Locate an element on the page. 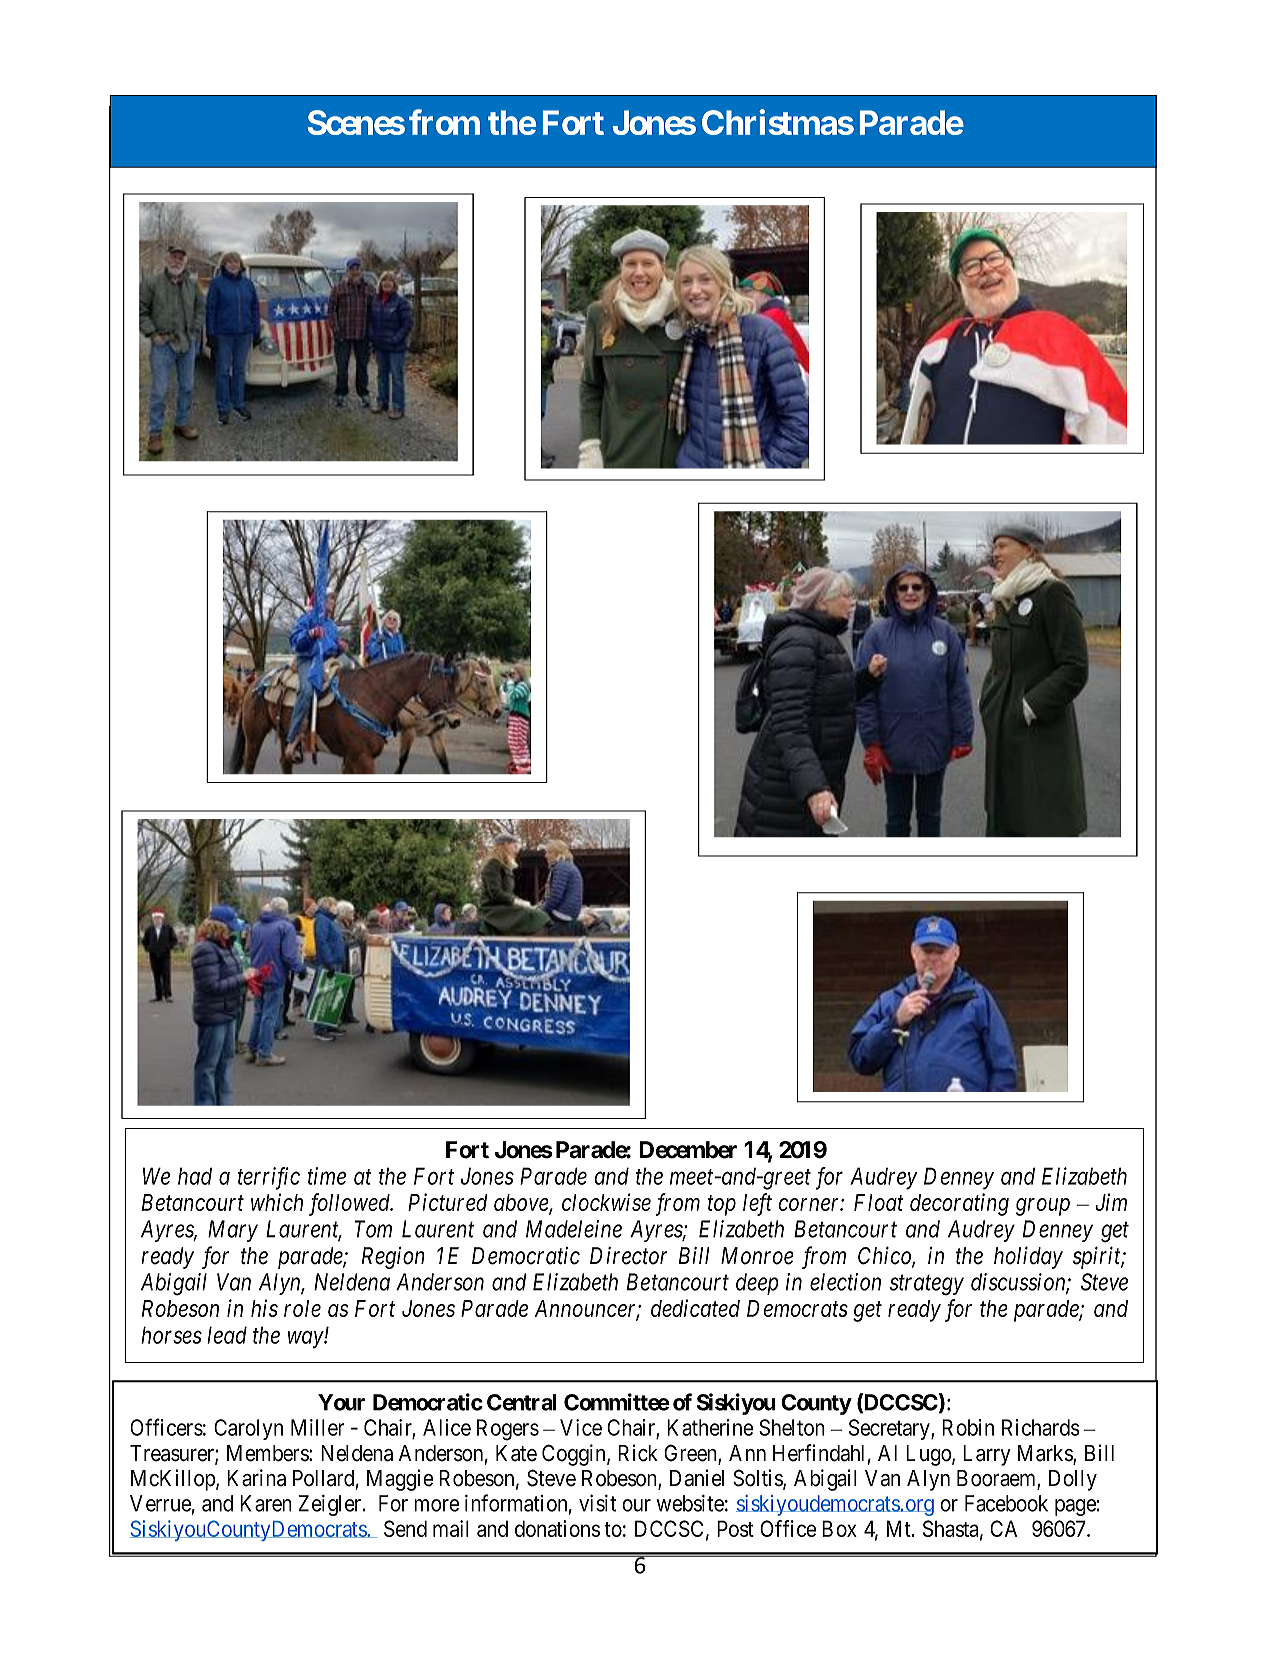 Image resolution: width=1279 pixels, height=1655 pixels. Facebook is located at coordinates (1006, 1503).
